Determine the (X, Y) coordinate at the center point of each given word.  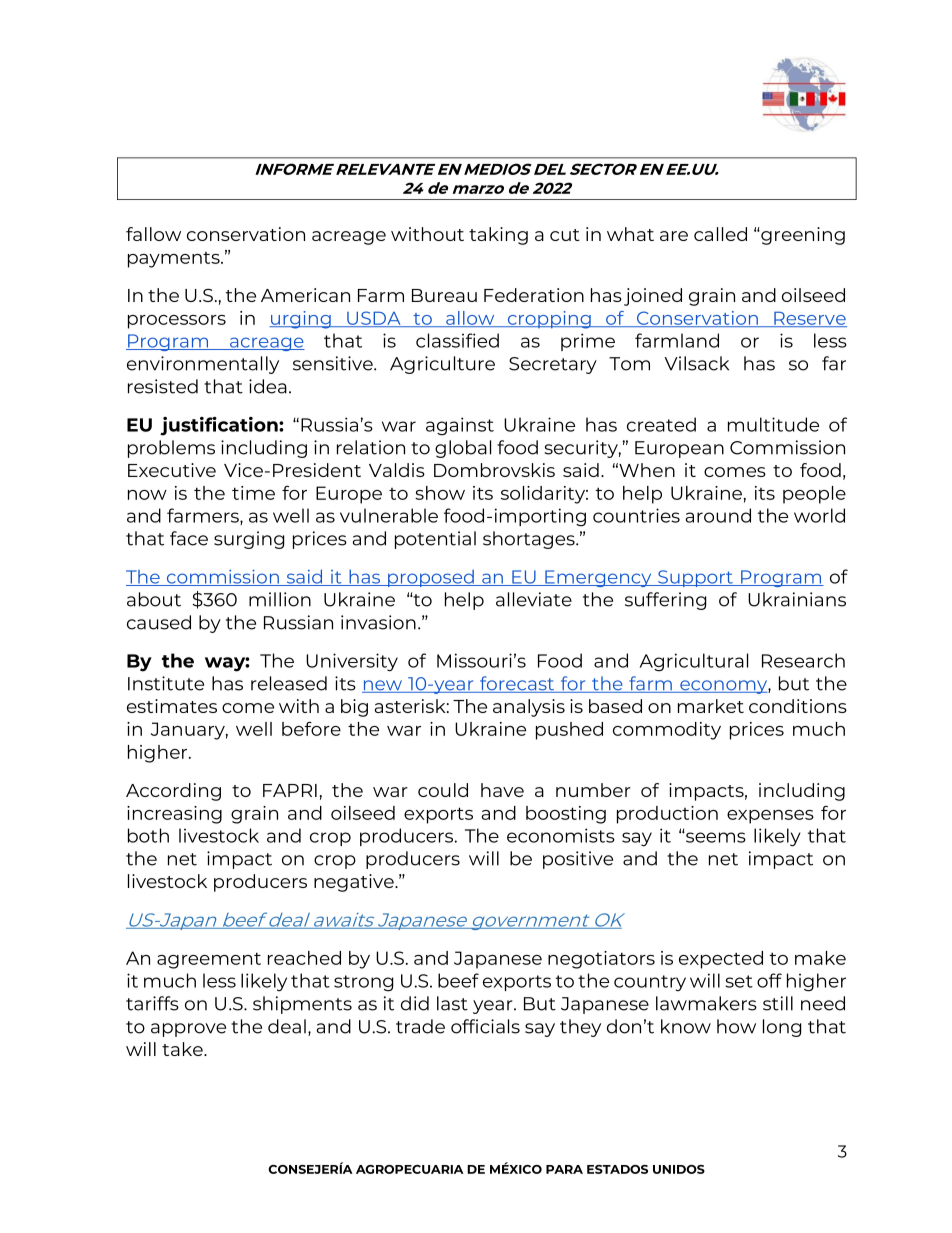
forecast (517, 684)
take (183, 1049)
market (711, 706)
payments (175, 260)
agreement (209, 960)
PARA (564, 1169)
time (253, 493)
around (718, 515)
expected (721, 960)
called (720, 234)
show (440, 493)
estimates (172, 706)
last (452, 1003)
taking (498, 236)
